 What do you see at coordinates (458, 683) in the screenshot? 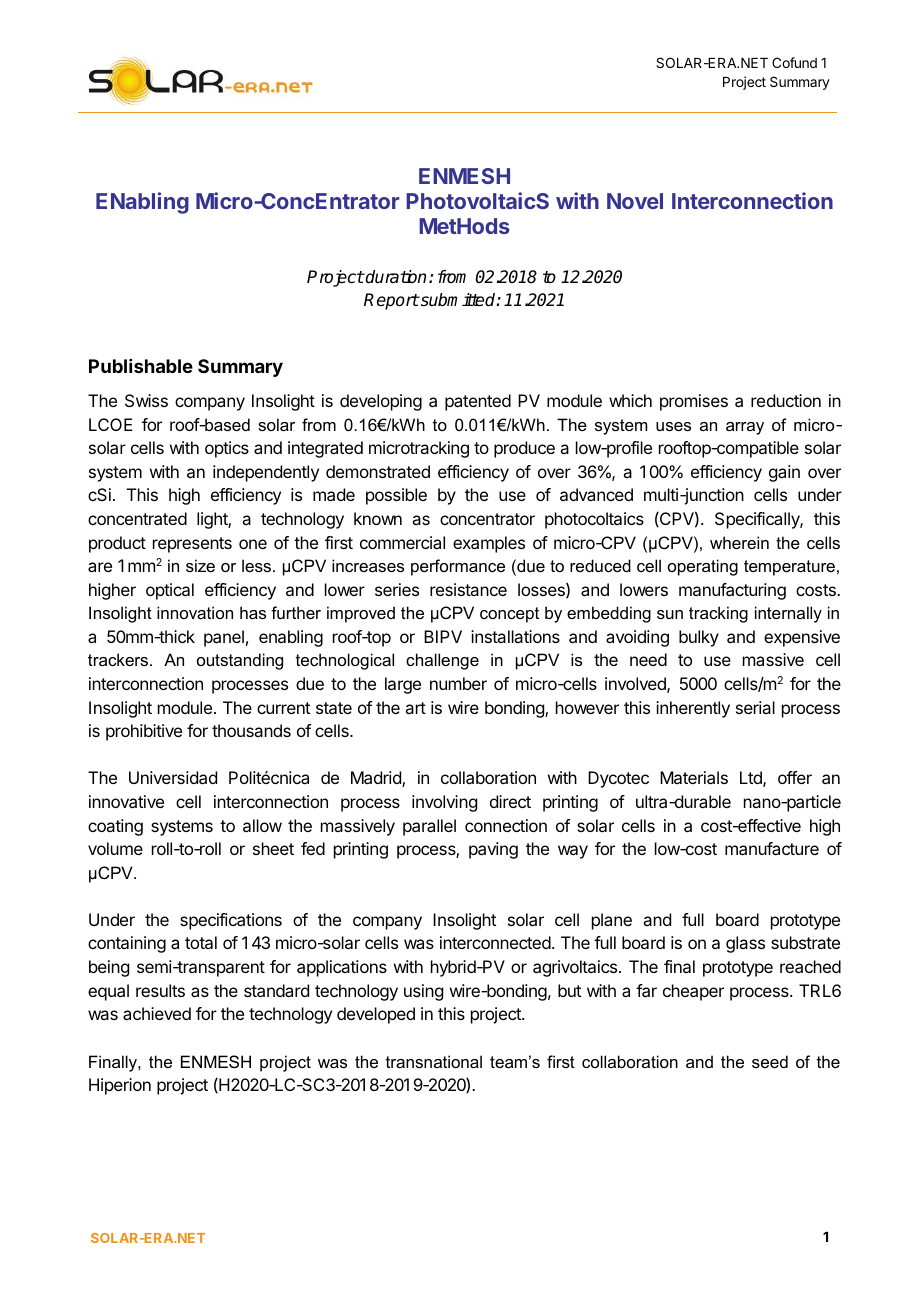
I see `number` at bounding box center [458, 683].
